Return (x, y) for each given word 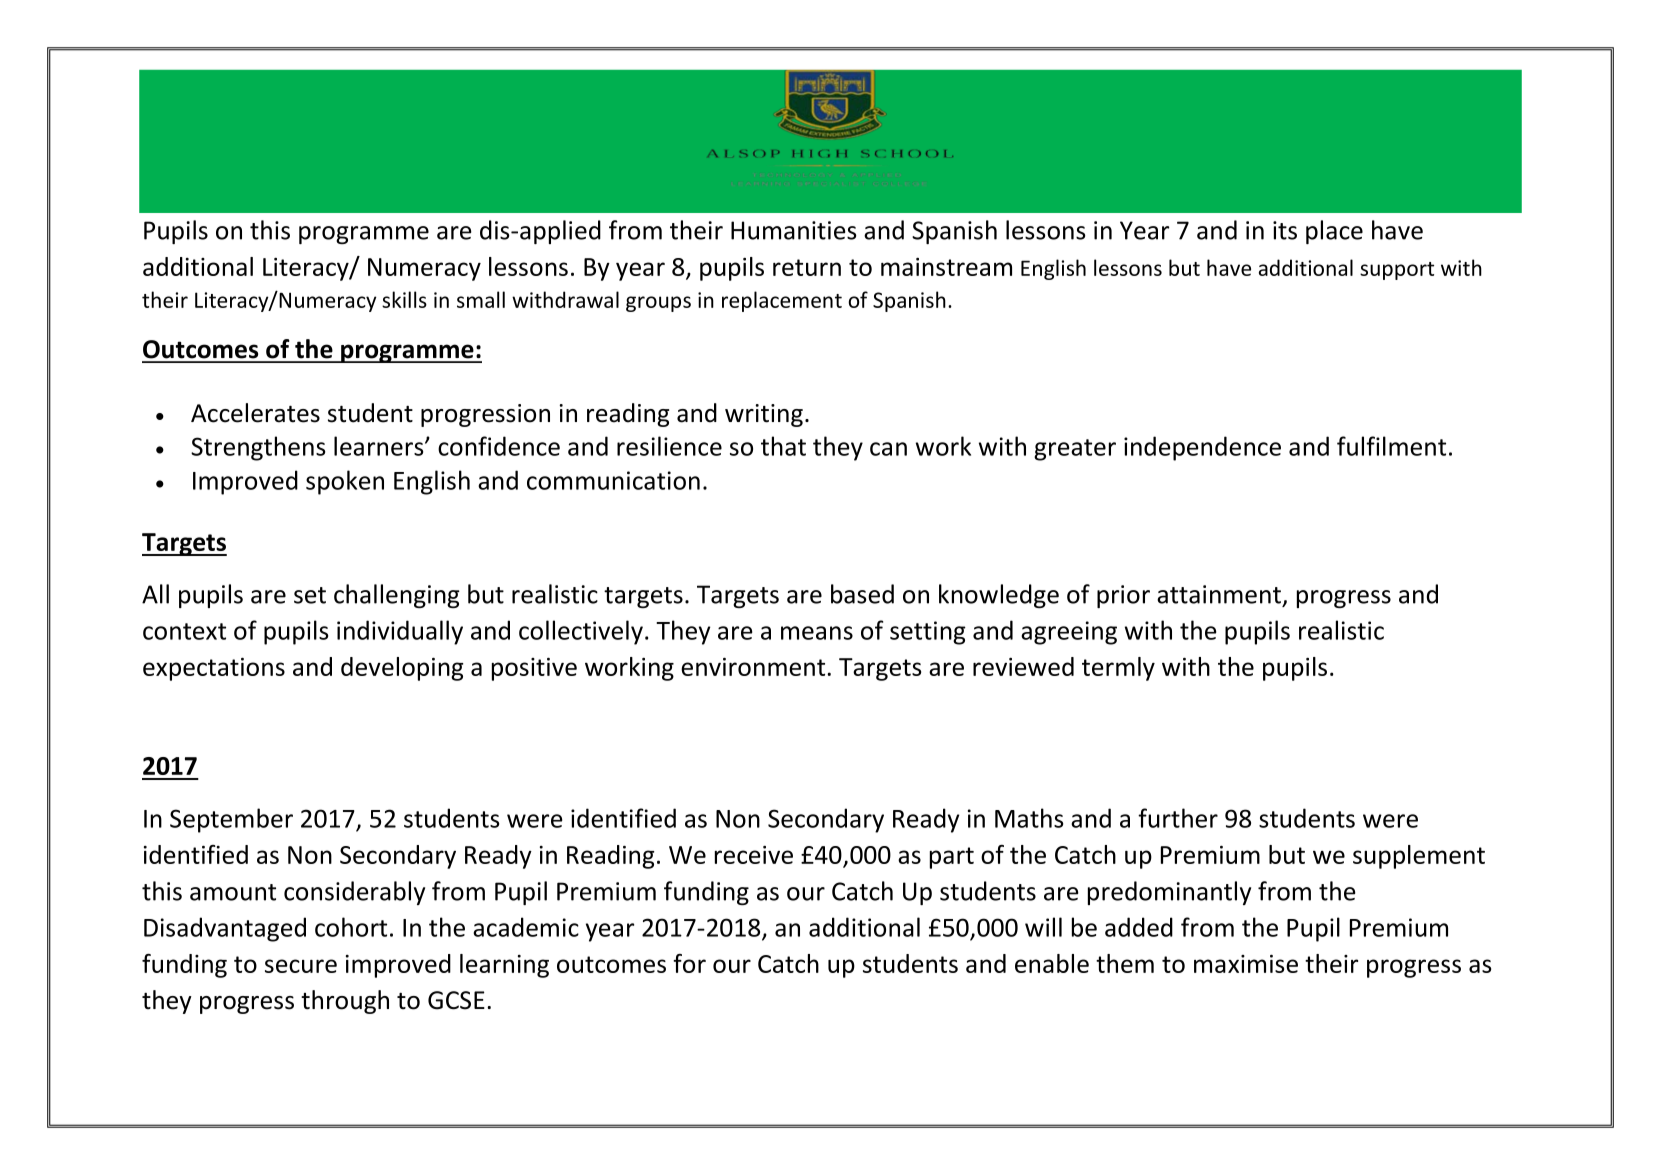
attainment (1220, 595)
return (807, 267)
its (1285, 230)
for (689, 963)
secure (301, 966)
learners (380, 446)
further (1178, 818)
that (783, 446)
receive (754, 855)
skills (404, 299)
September (231, 820)
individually (400, 632)
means (817, 633)
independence (1202, 448)
